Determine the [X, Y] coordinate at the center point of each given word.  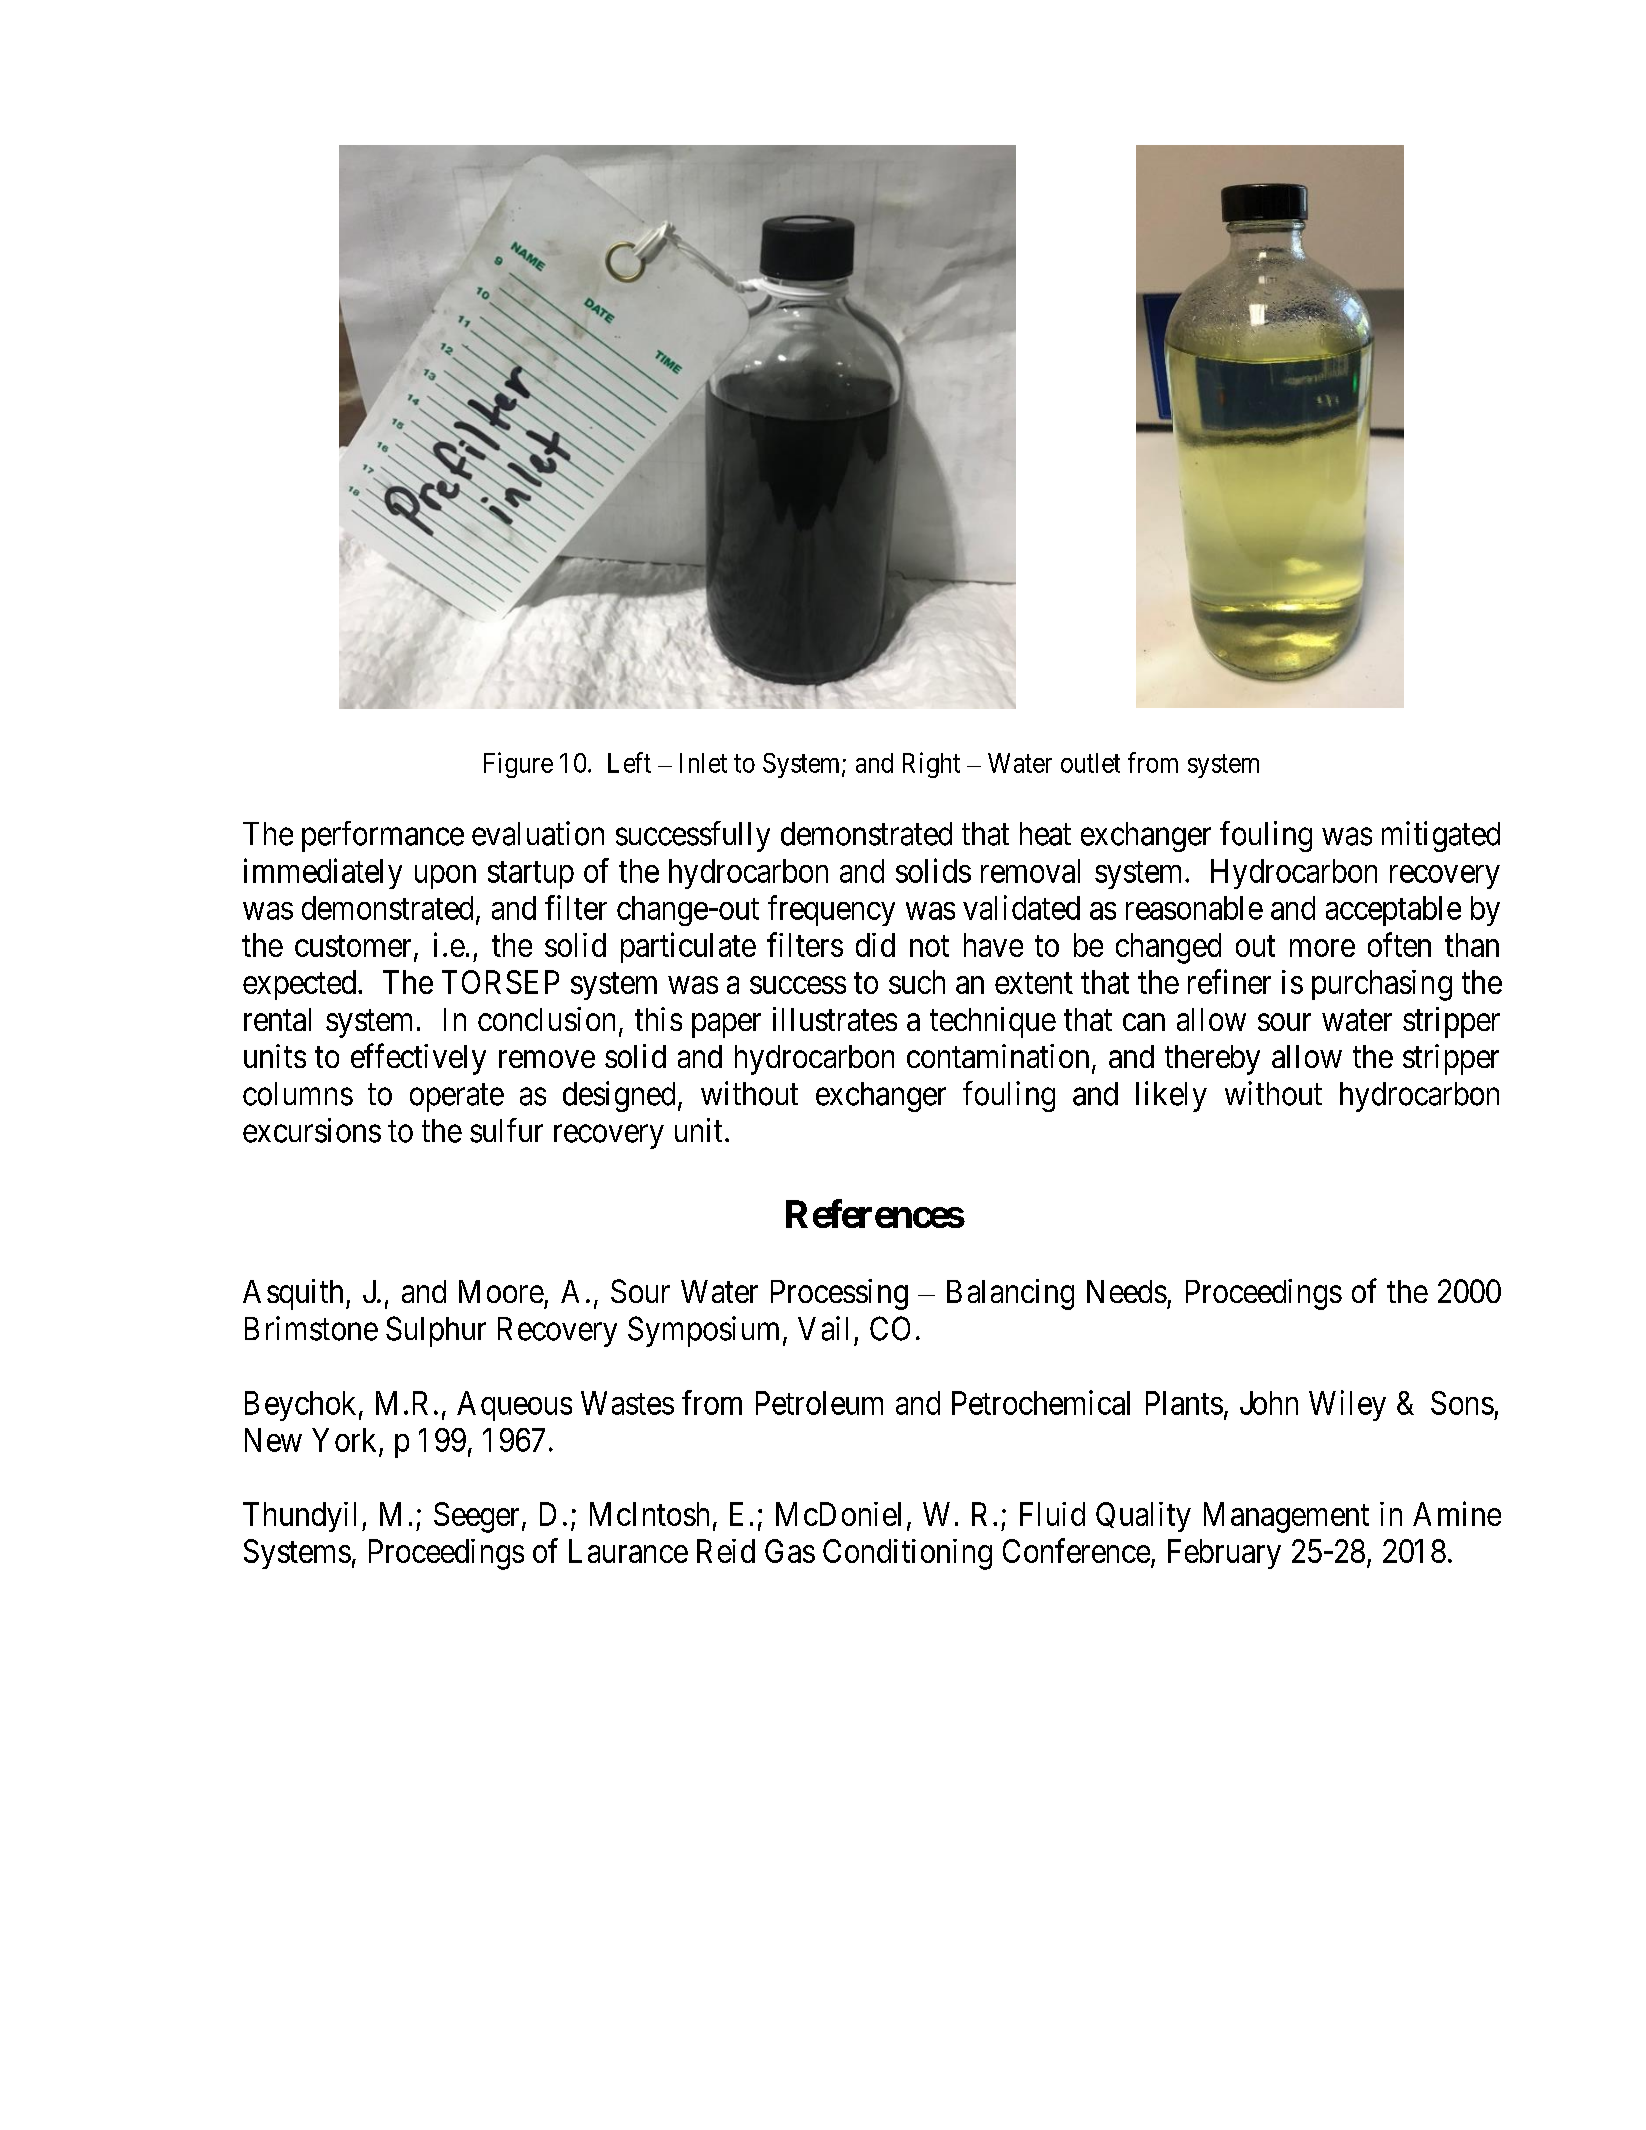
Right [931, 765]
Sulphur [436, 1331]
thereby [1212, 1060]
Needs [1127, 1291]
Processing [839, 1294]
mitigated [1441, 836]
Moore [501, 1291]
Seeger [478, 1517]
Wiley [1347, 1405]
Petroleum [819, 1403]
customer [353, 946]
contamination [998, 1056]
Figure [518, 765]
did [875, 945]
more [1322, 948]
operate [457, 1098]
